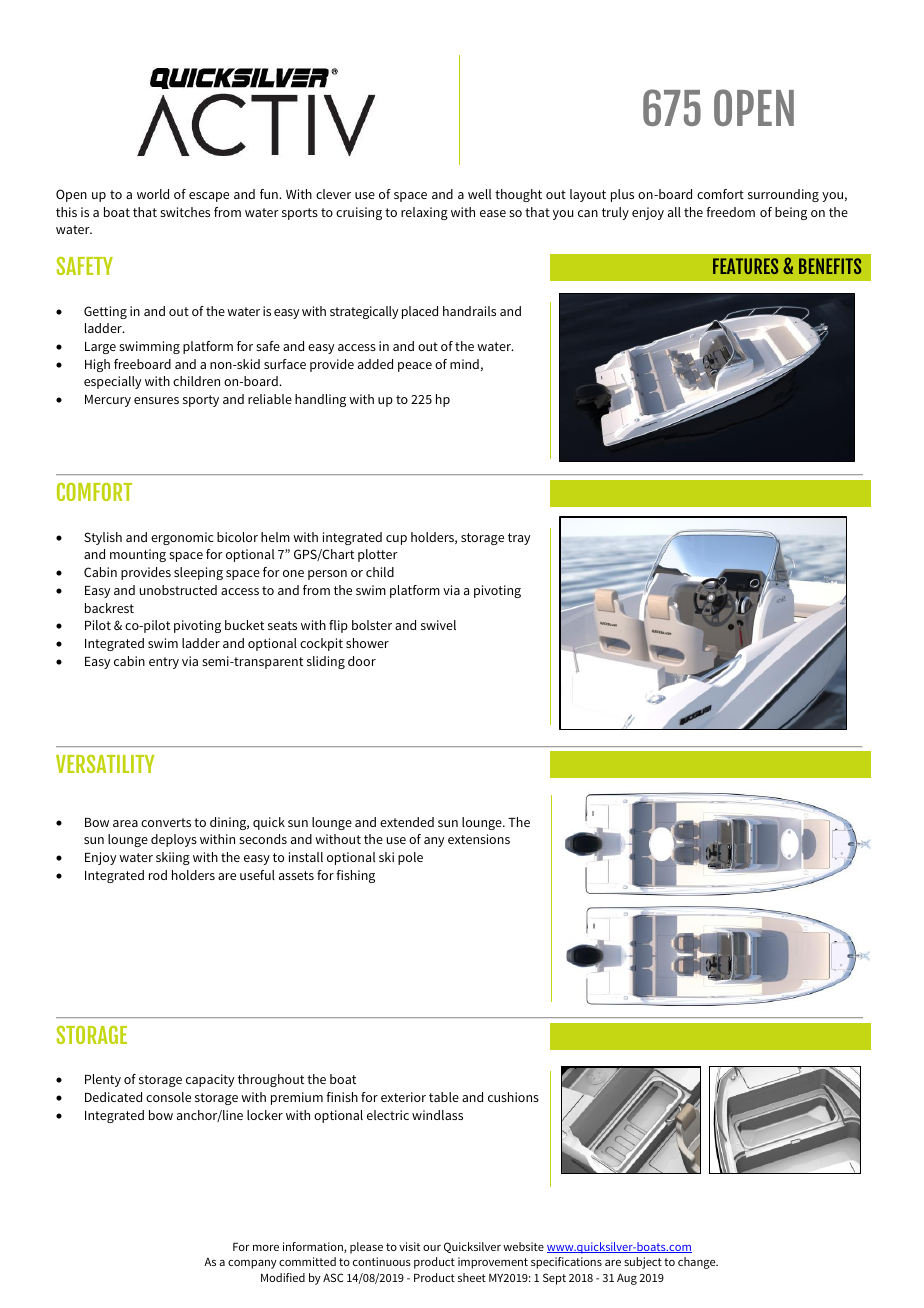 This page has height=1308, width=924. What do you see at coordinates (432, 1248) in the page?
I see `our` at bounding box center [432, 1248].
